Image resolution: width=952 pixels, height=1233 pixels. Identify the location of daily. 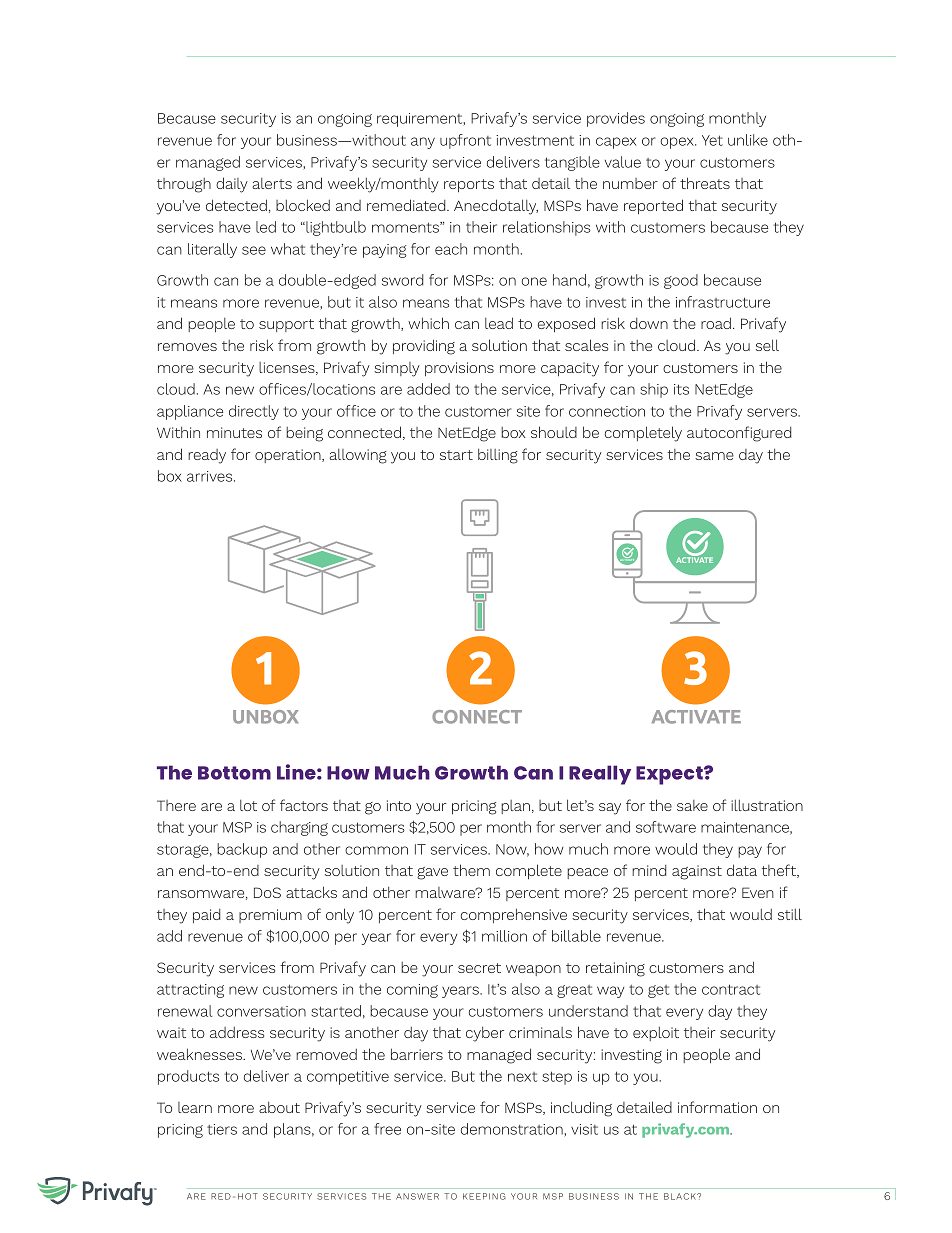
(232, 185).
